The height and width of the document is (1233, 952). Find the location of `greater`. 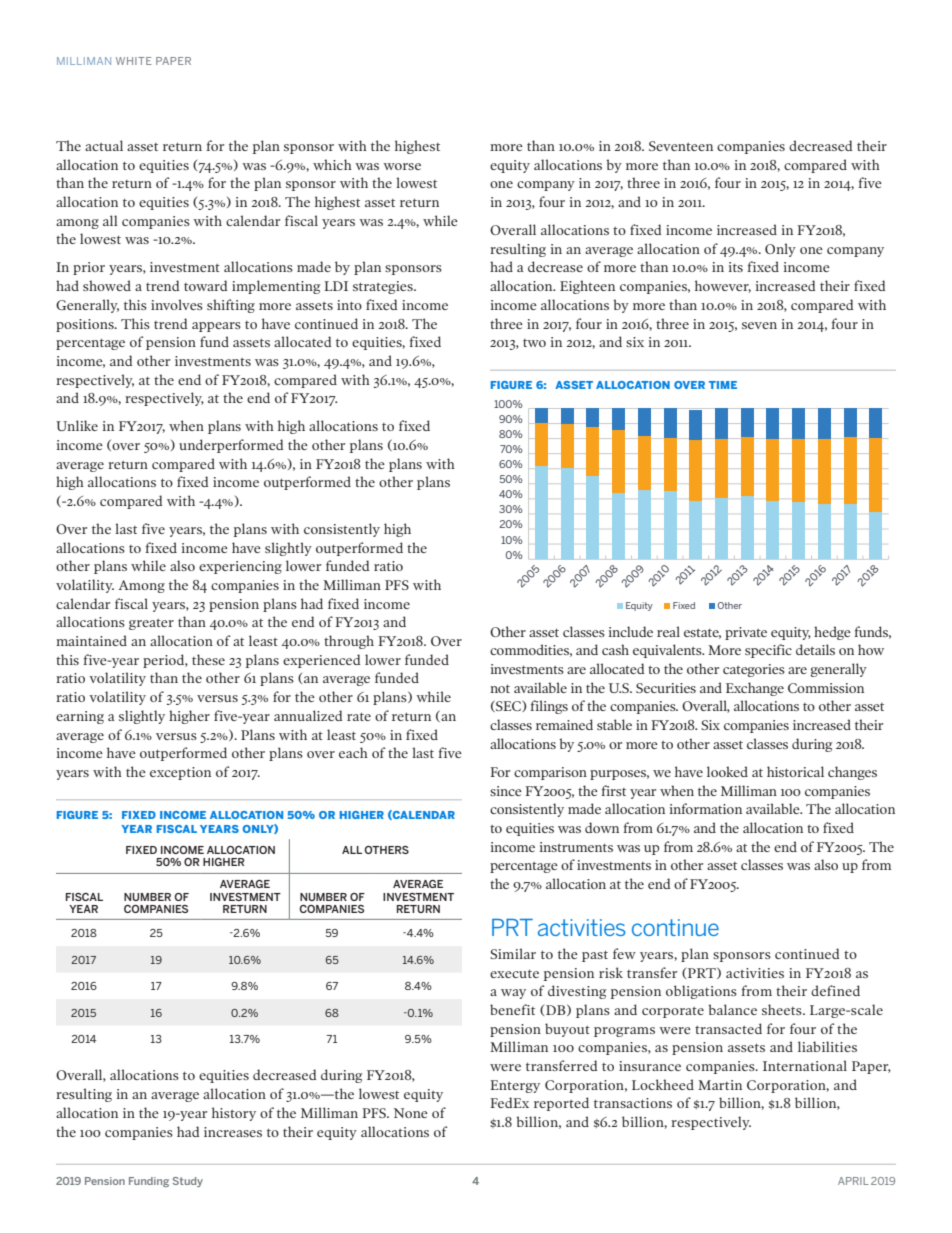

greater is located at coordinates (151, 624).
